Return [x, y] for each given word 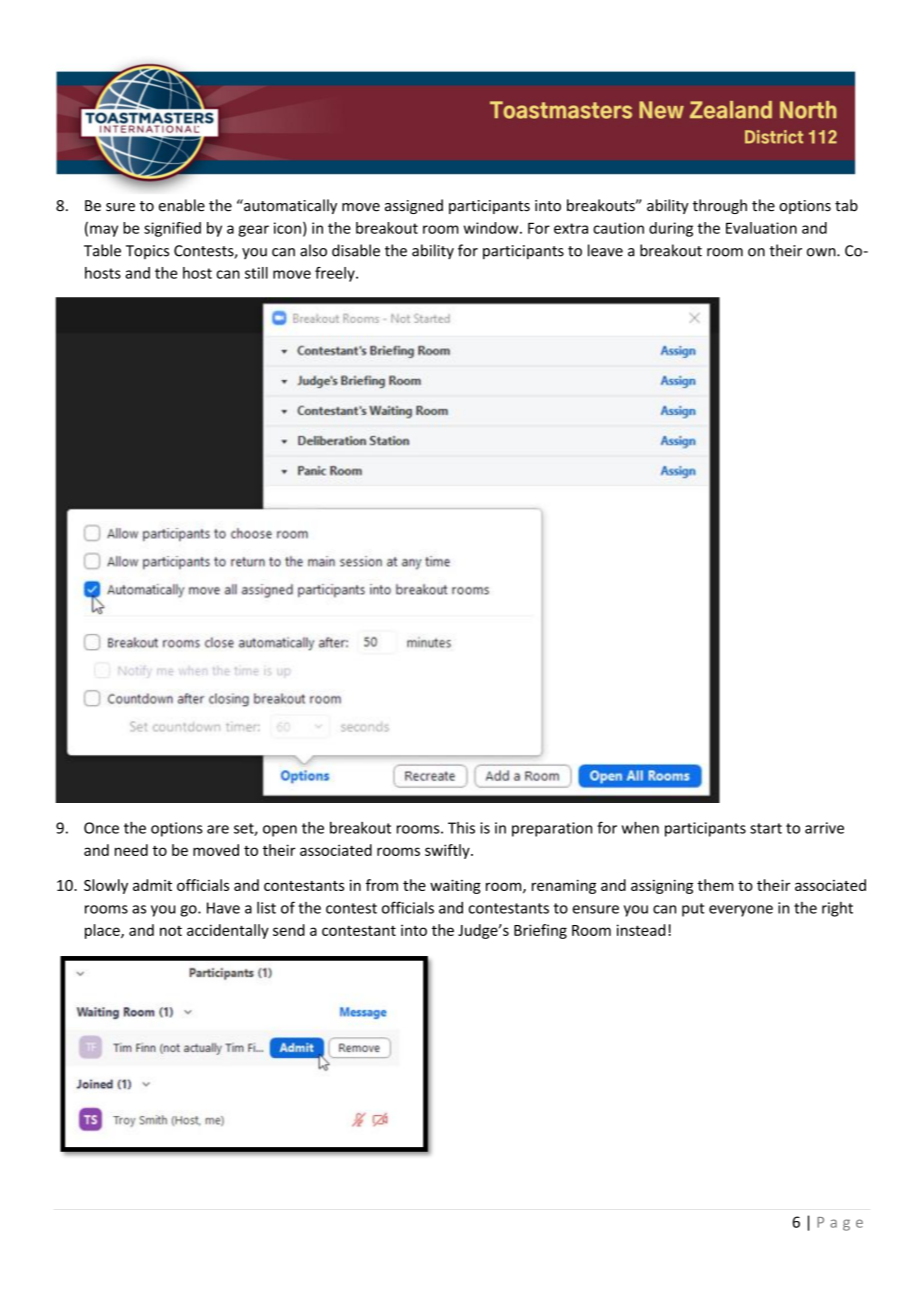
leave [605, 250]
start [766, 828]
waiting [455, 886]
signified [172, 229]
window [492, 228]
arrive [824, 828]
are [218, 829]
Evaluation [761, 228]
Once [101, 828]
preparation [552, 829]
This [461, 828]
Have [223, 908]
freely [336, 274]
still [256, 273]
